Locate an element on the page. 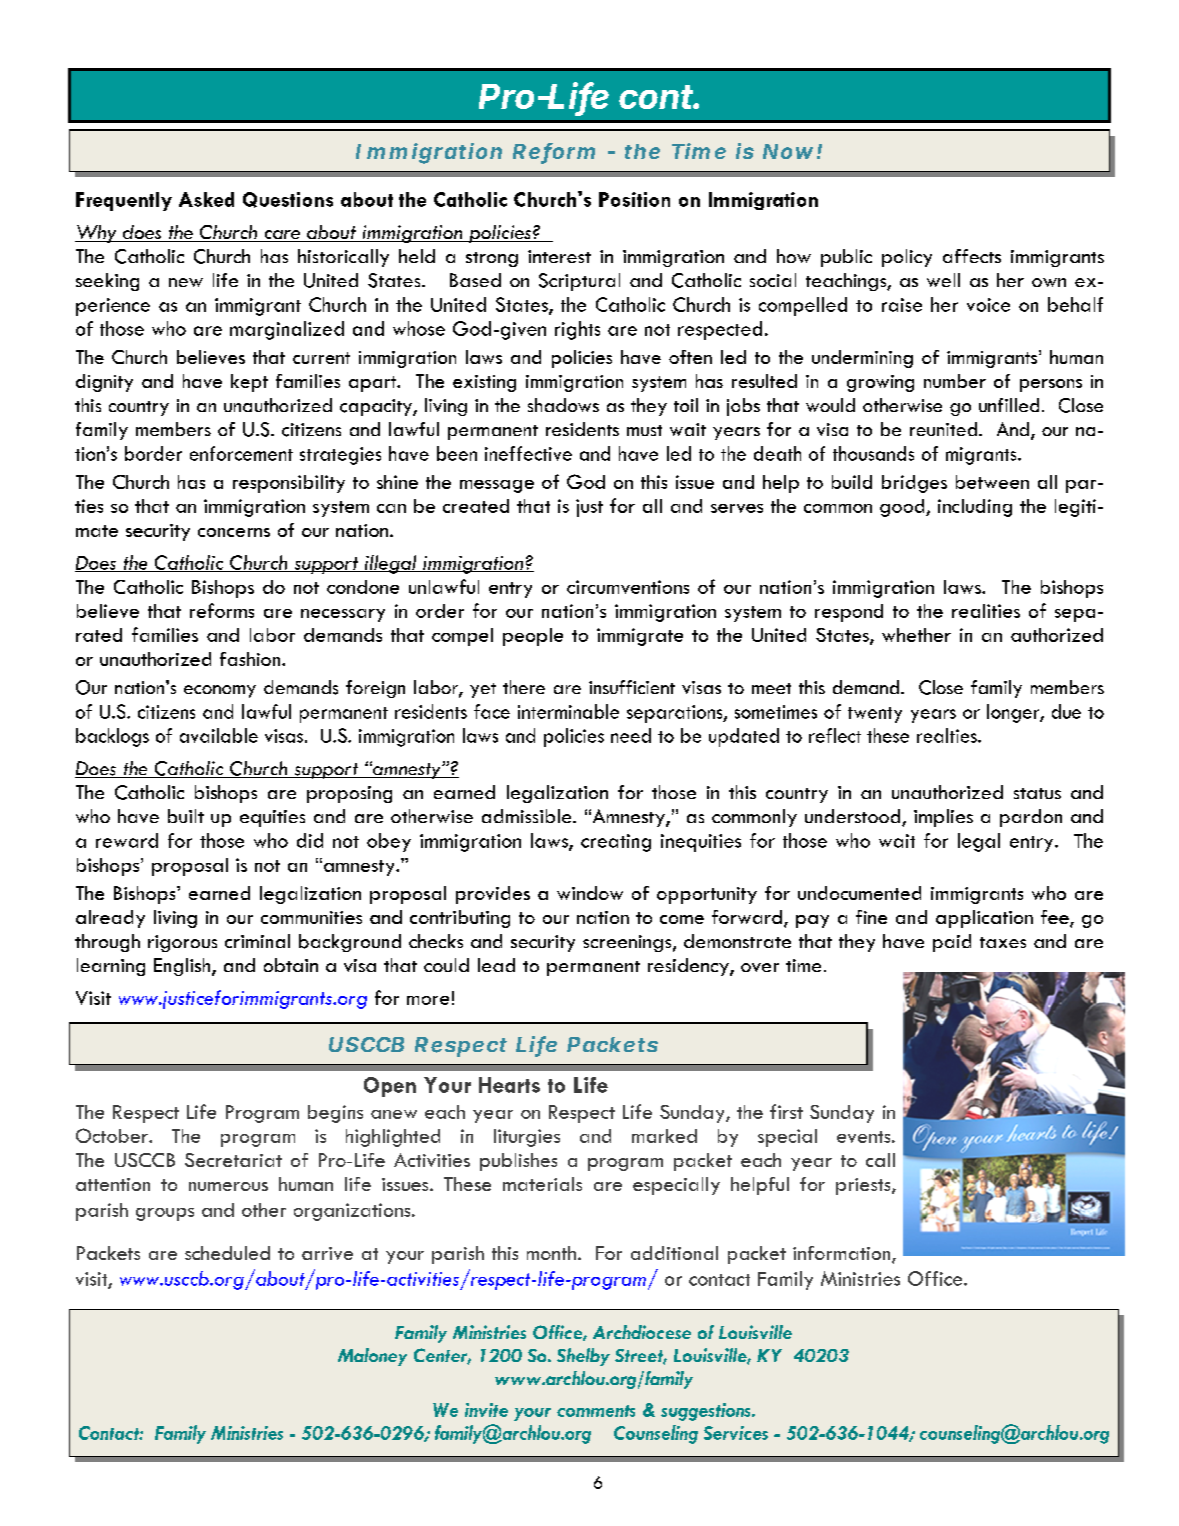 The height and width of the document is (1526, 1179). admissible is located at coordinates (528, 816).
